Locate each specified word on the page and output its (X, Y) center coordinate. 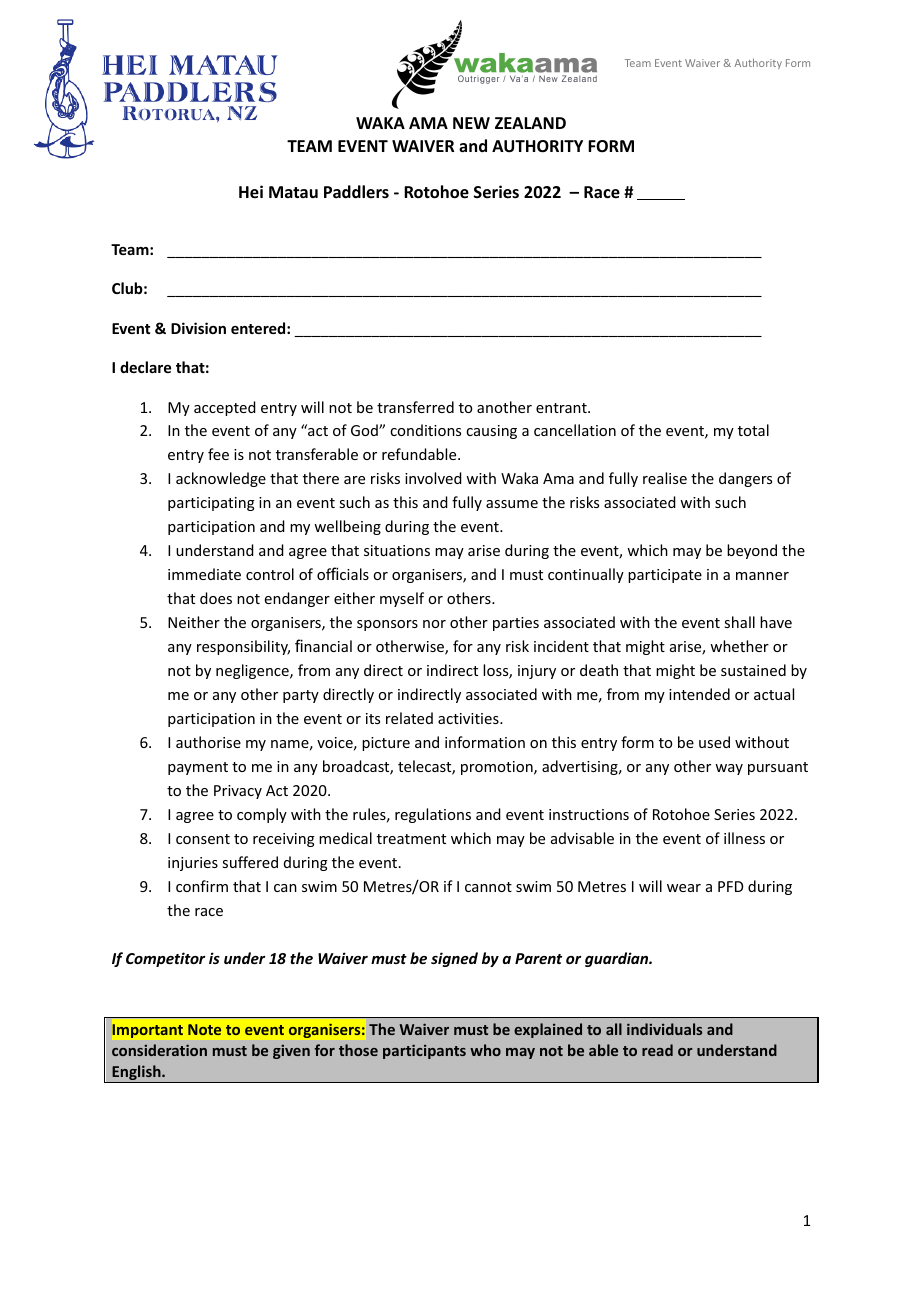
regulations (433, 815)
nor (434, 624)
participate (665, 576)
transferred (415, 407)
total (753, 430)
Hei (251, 192)
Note (204, 1029)
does (216, 598)
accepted (225, 408)
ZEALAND (530, 123)
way (729, 769)
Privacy (238, 792)
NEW (471, 123)
